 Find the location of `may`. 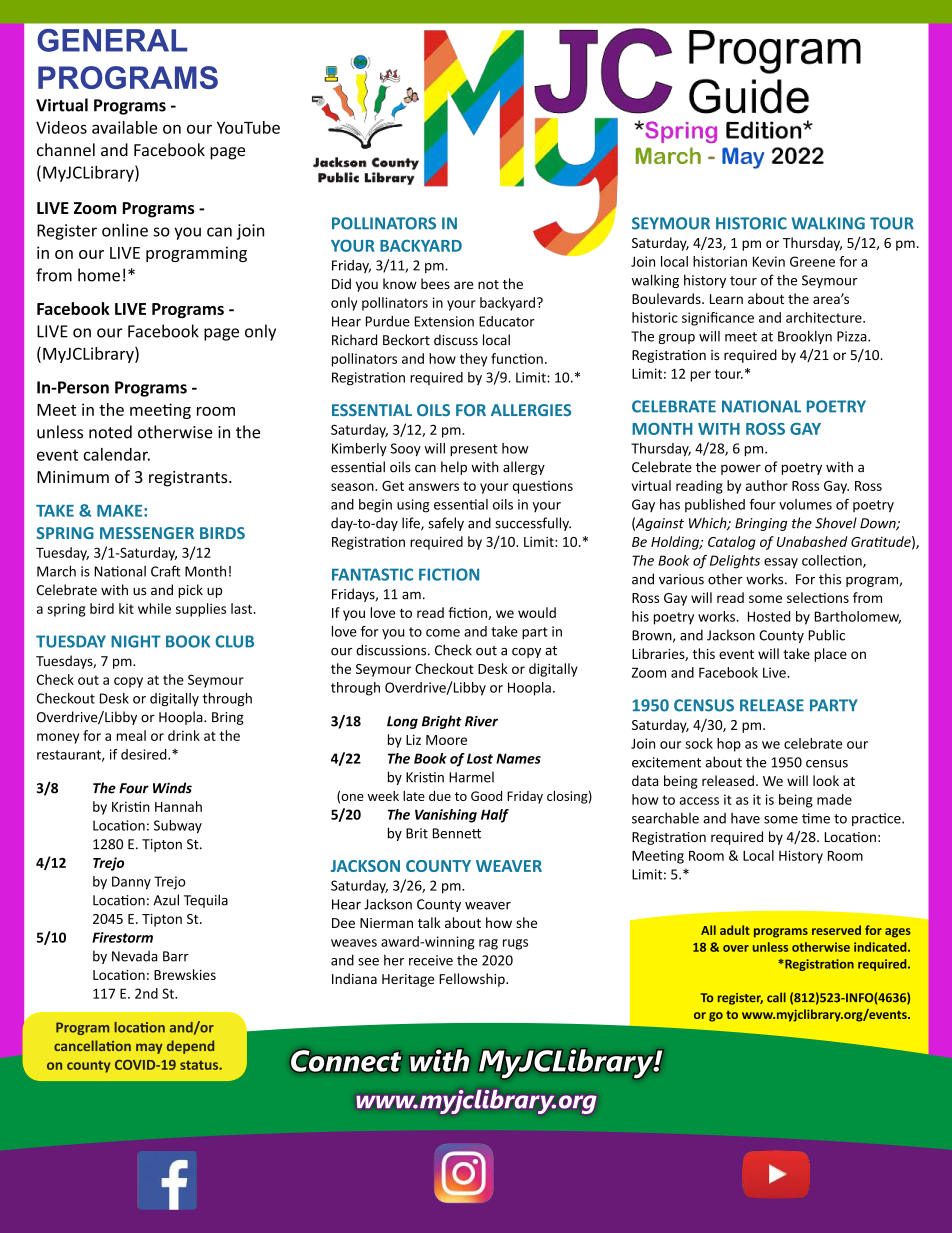

may is located at coordinates (149, 1048).
